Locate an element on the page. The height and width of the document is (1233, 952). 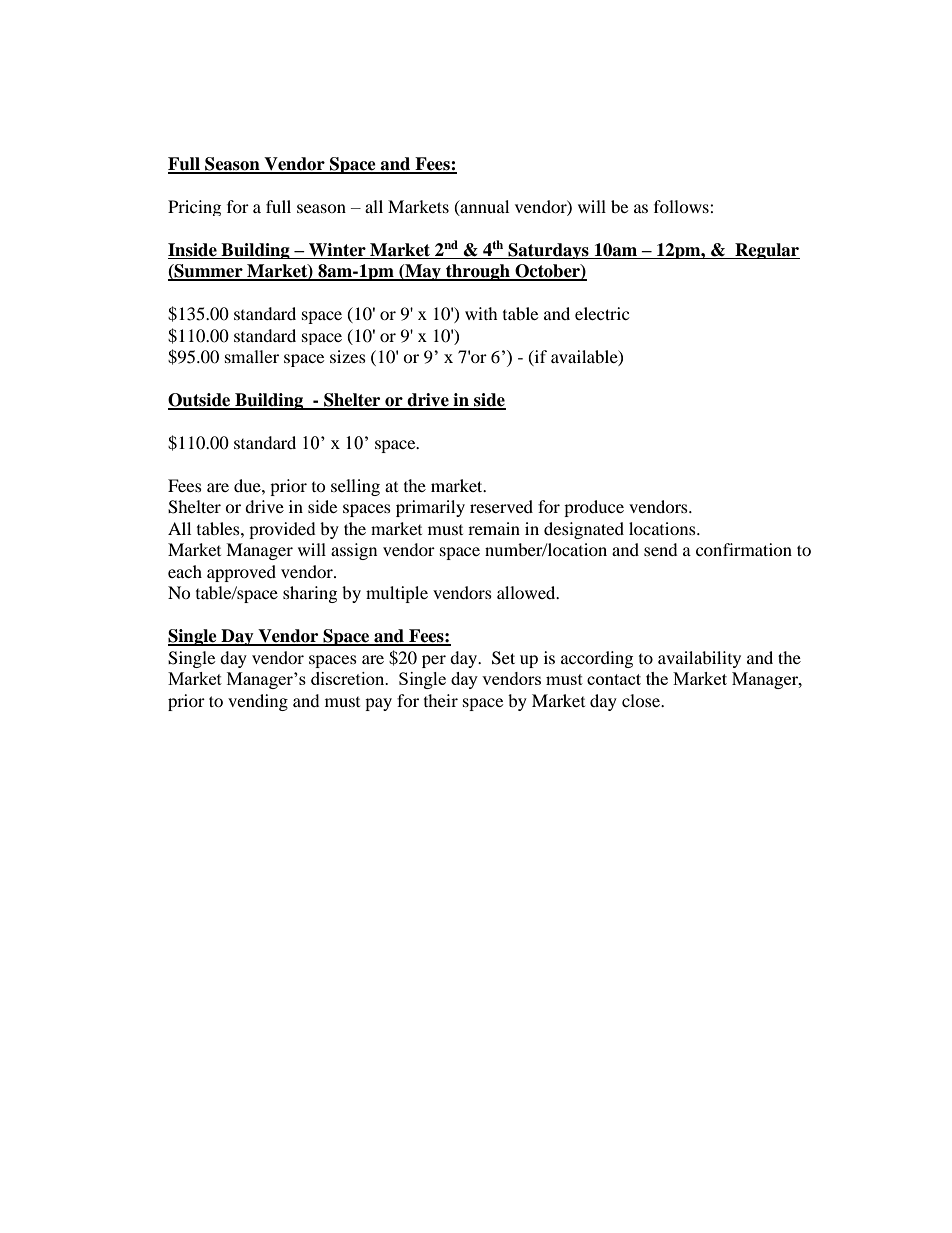
sizes is located at coordinates (348, 356).
